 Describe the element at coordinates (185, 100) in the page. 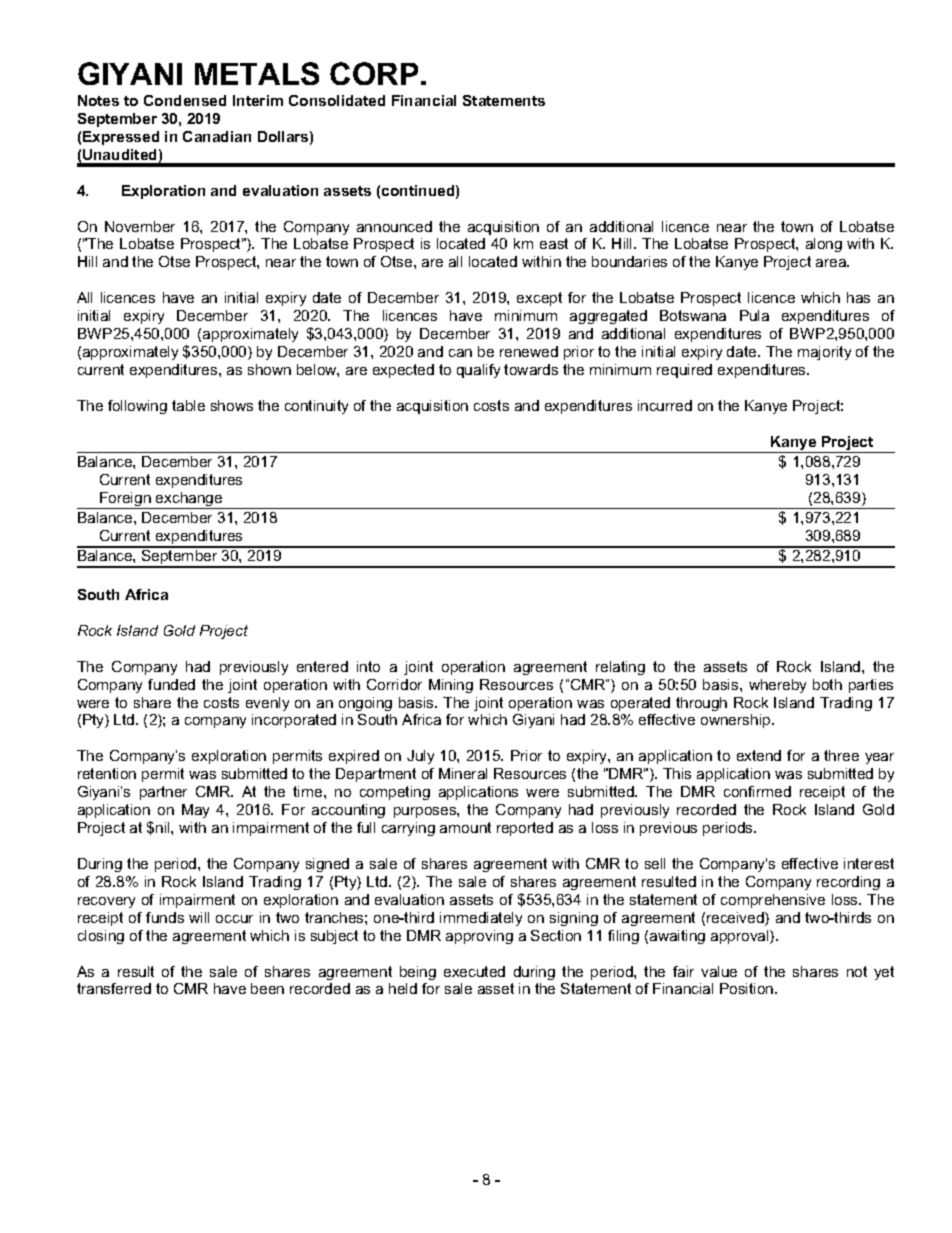

I see `Condensed` at that location.
